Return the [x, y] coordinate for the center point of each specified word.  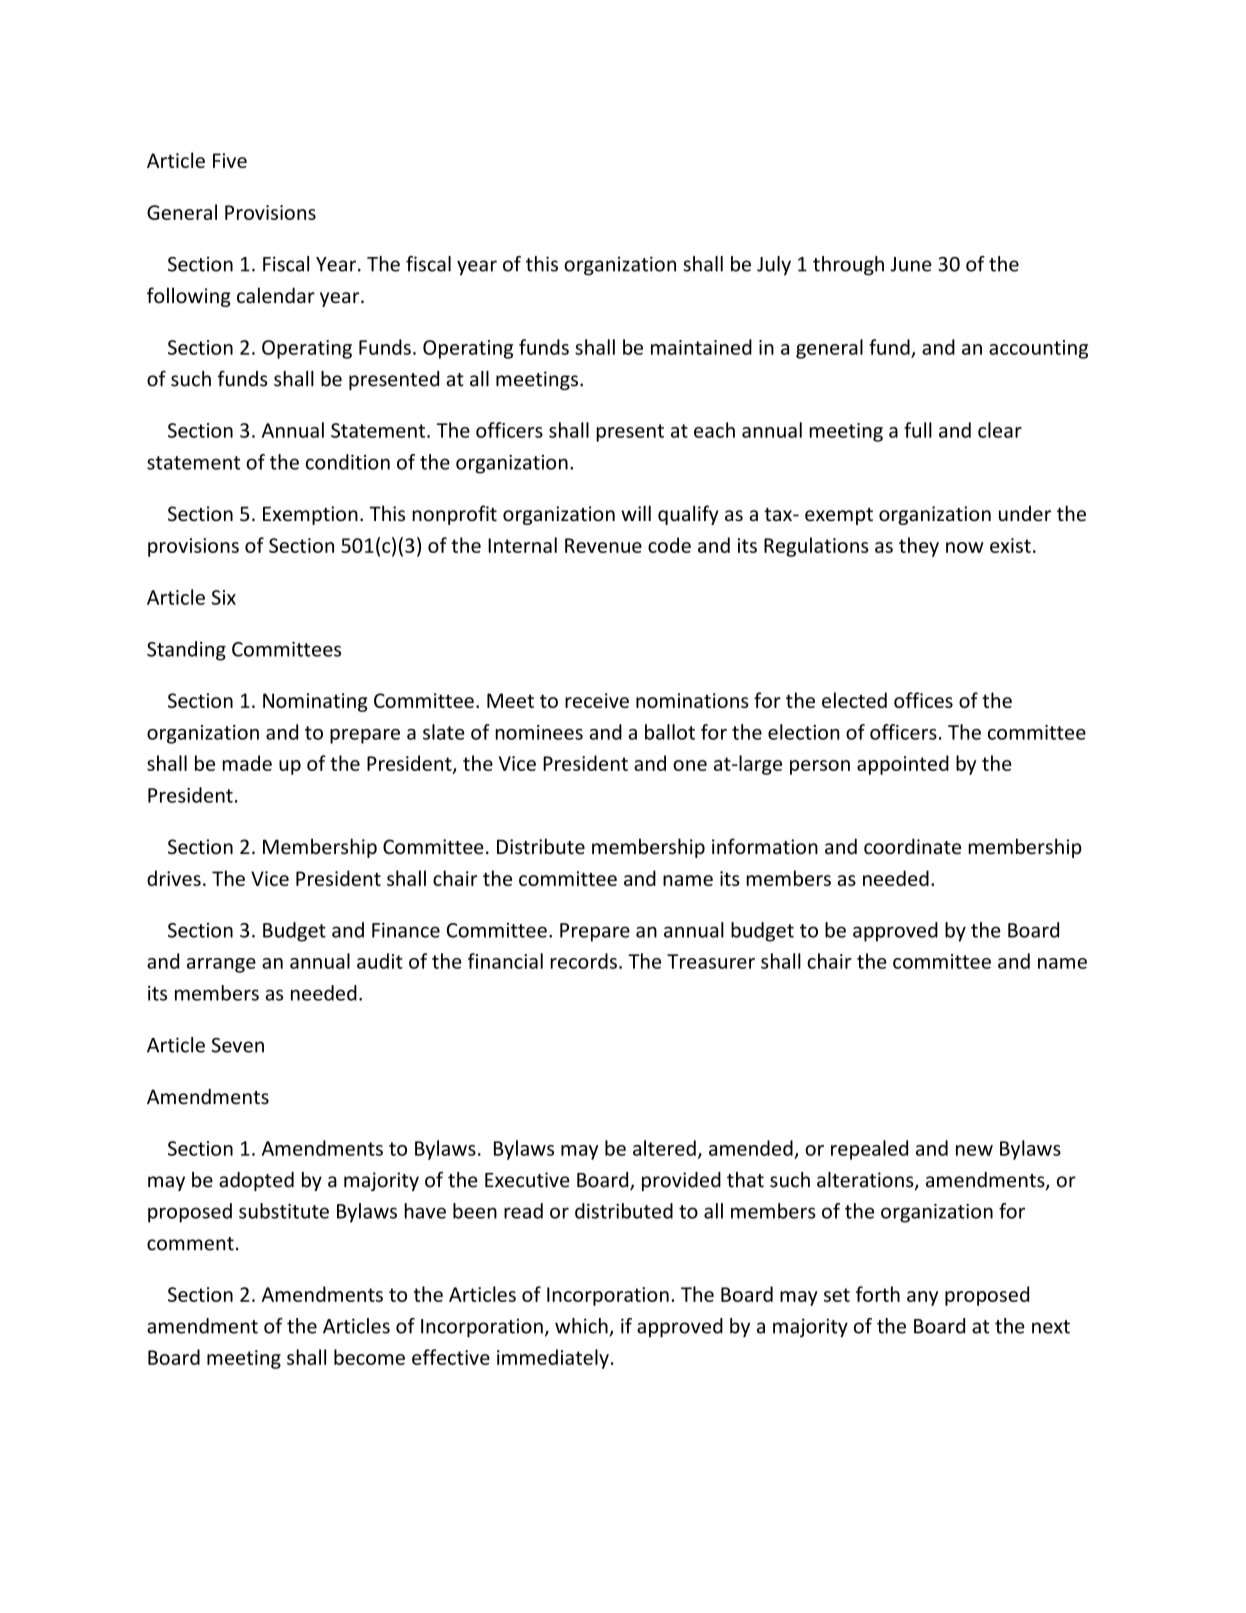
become [369, 1357]
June [911, 264]
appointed [903, 765]
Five [230, 160]
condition [348, 462]
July [774, 266]
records [583, 961]
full [918, 430]
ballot [670, 732]
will [636, 513]
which [582, 1327]
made [247, 763]
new [974, 1150]
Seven [237, 1045]
